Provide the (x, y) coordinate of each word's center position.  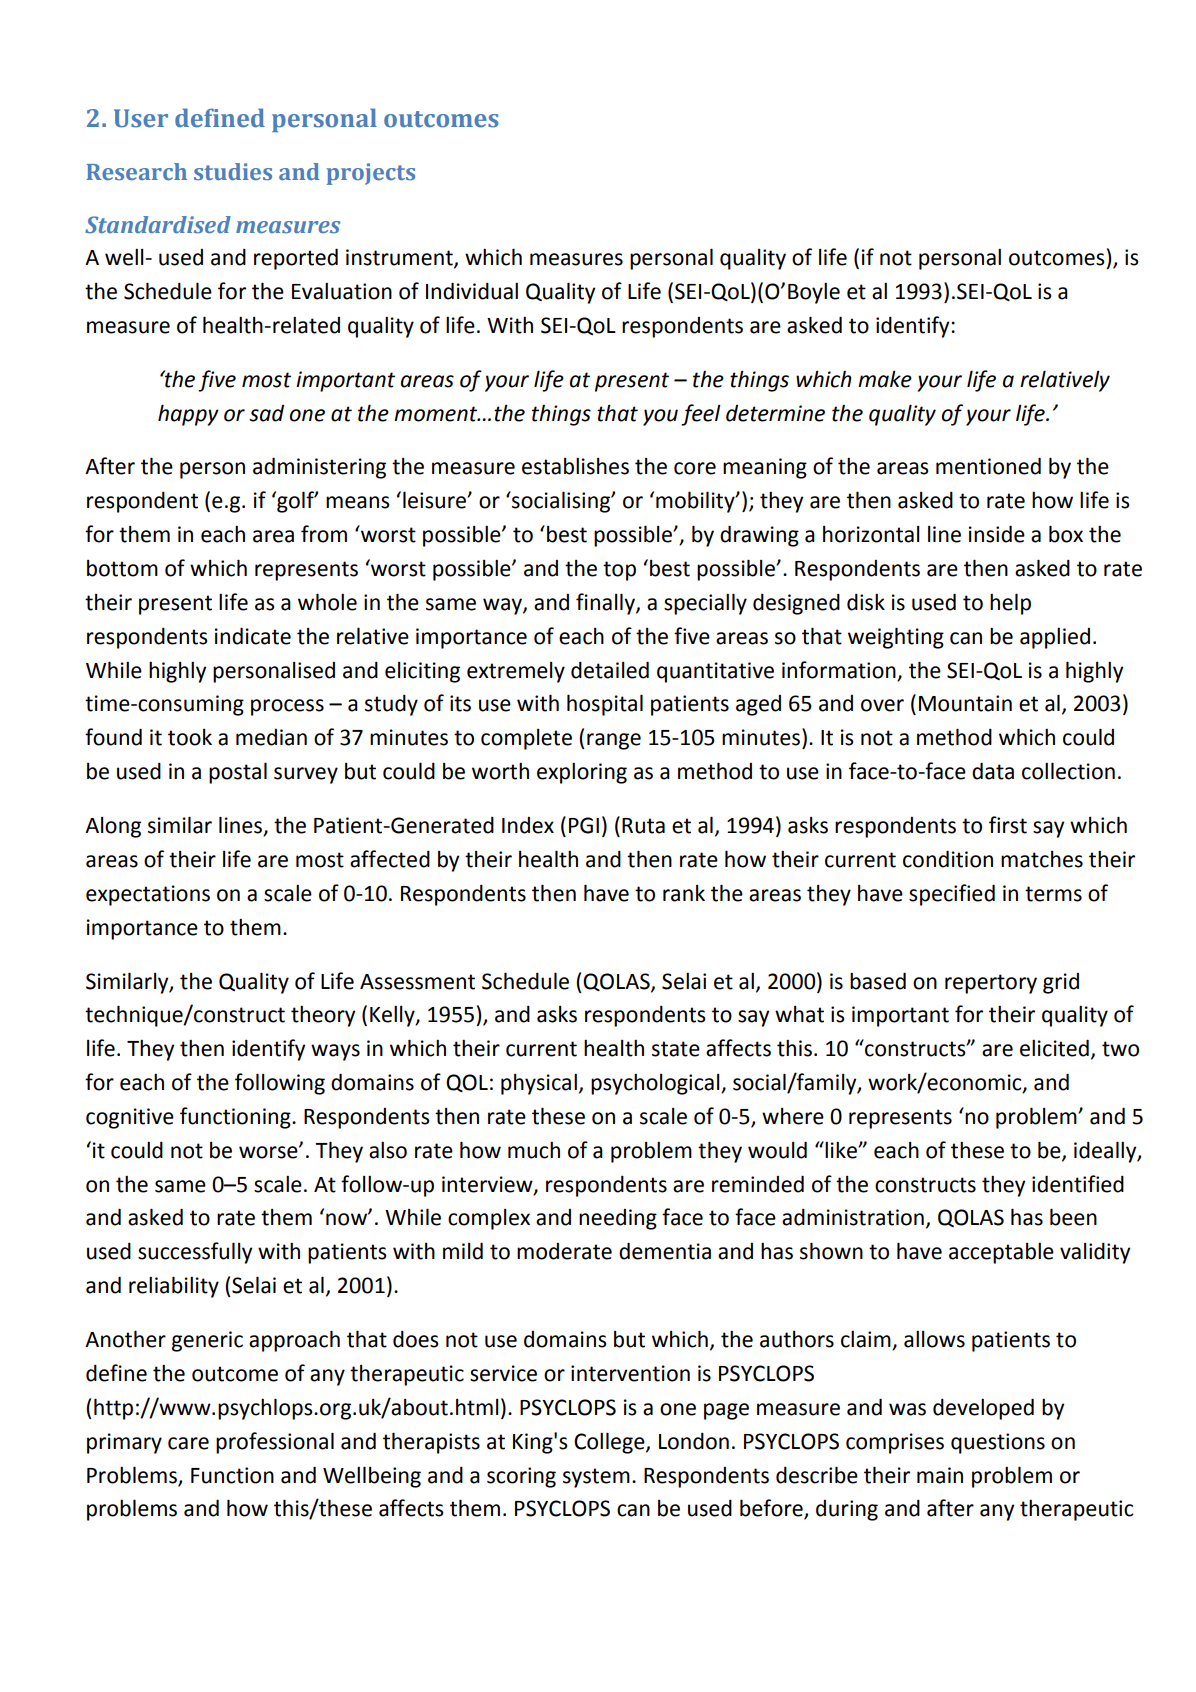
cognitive (130, 1118)
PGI (584, 825)
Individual (472, 291)
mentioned (988, 466)
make (885, 379)
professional (275, 1443)
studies (233, 172)
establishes (575, 466)
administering (319, 468)
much (534, 1150)
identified (1078, 1184)
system (596, 1478)
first (1008, 825)
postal (238, 773)
